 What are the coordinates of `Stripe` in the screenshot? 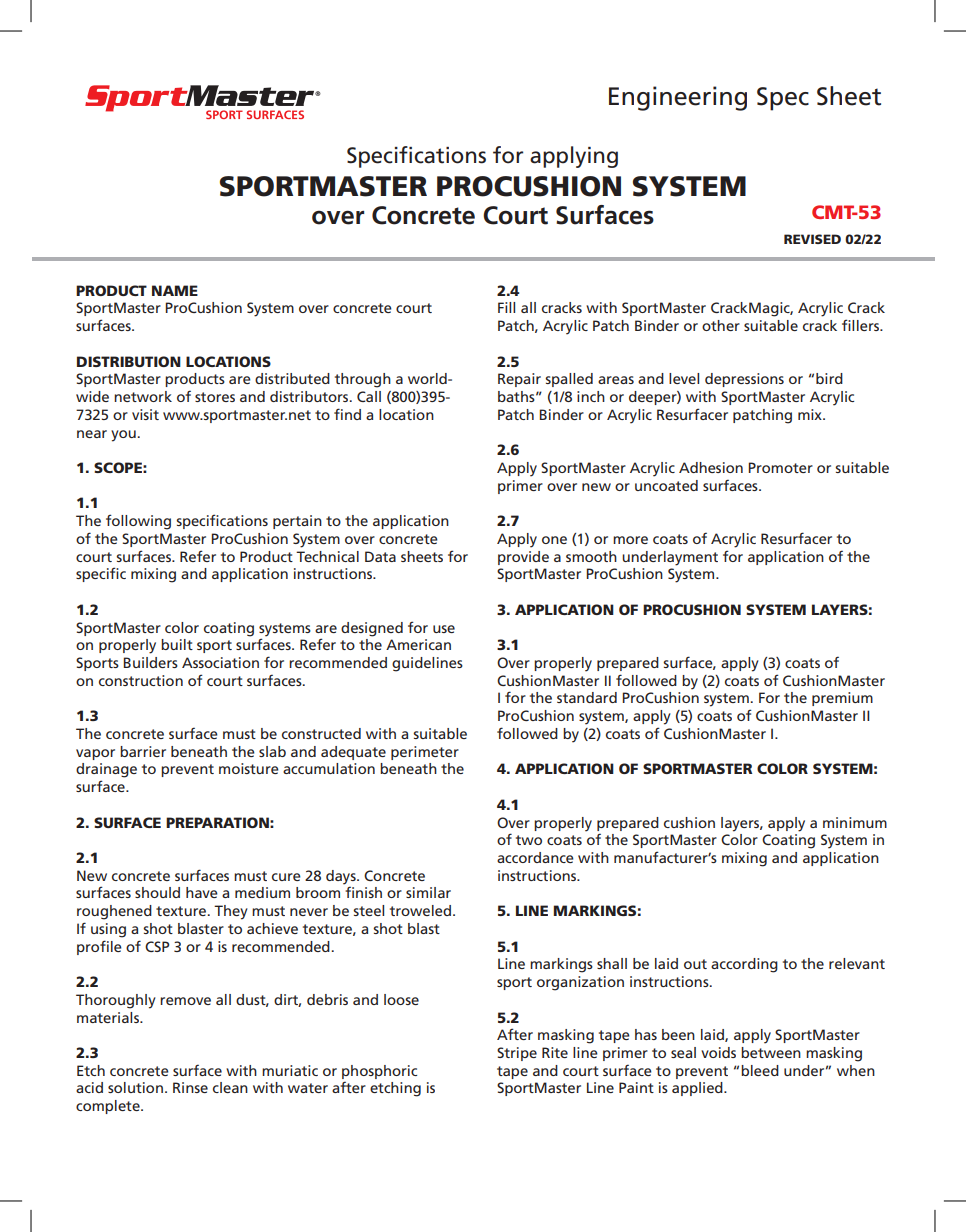 It's located at (517, 1054).
